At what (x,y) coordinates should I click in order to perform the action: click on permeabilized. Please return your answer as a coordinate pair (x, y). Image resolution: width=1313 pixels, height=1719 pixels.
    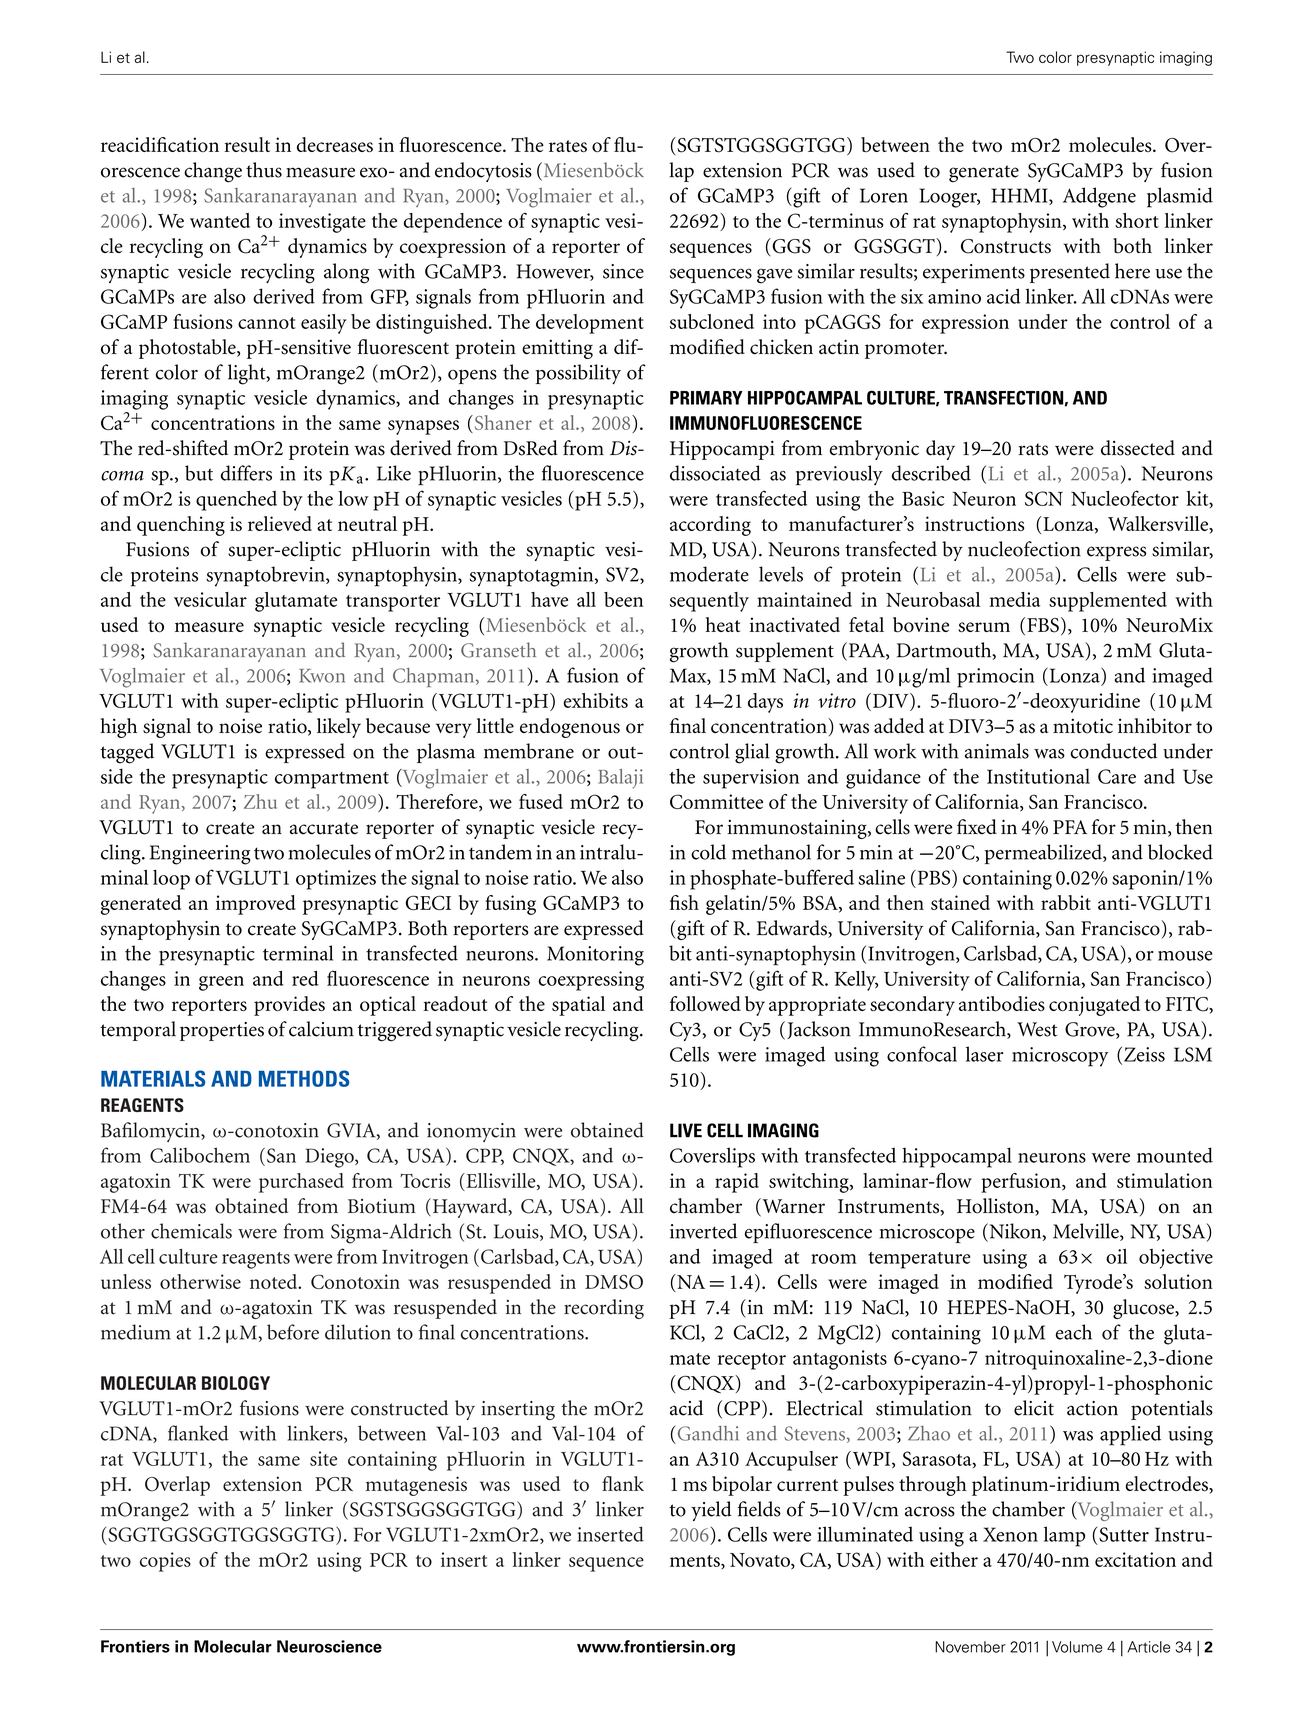
    Looking at the image, I should click on (1044, 854).
